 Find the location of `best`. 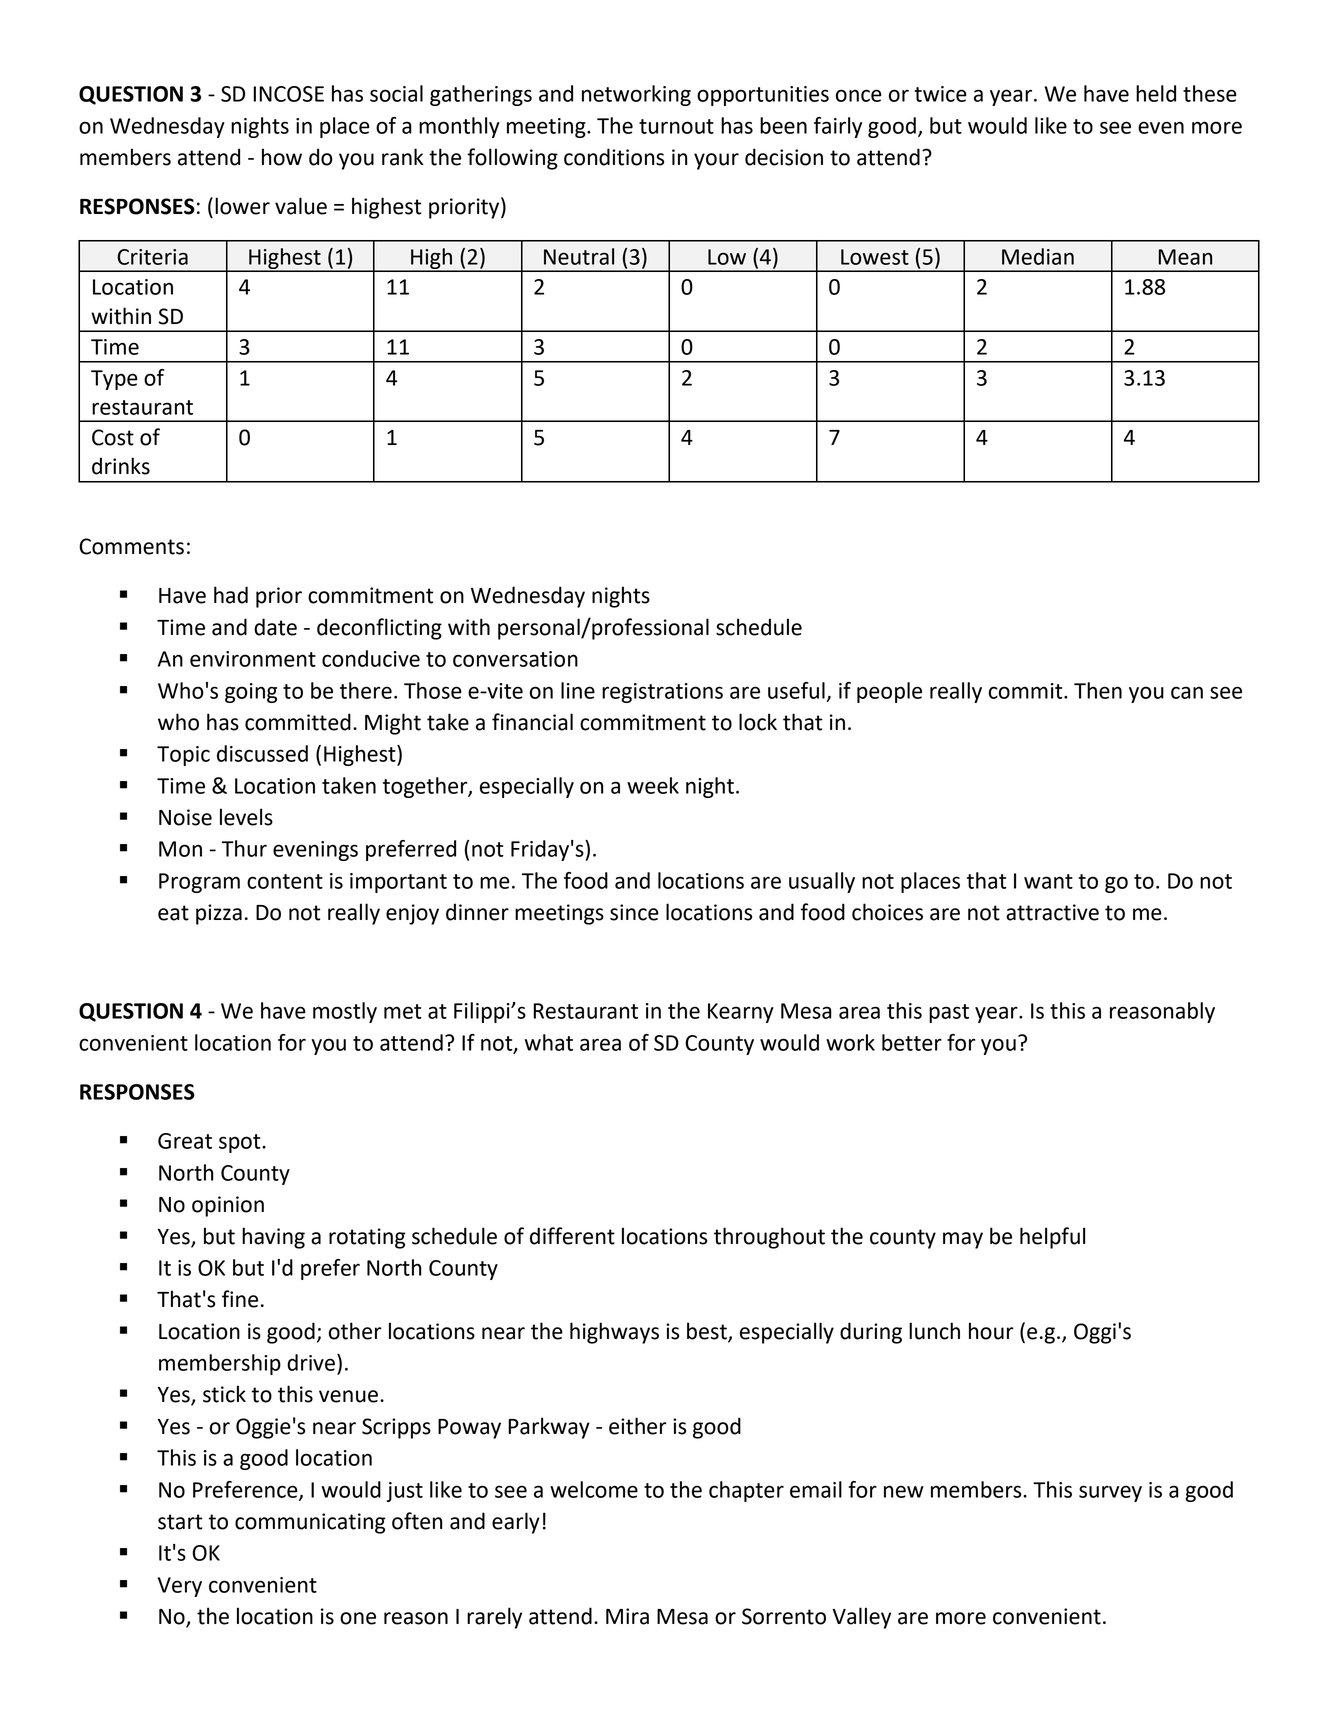

best is located at coordinates (708, 1332).
